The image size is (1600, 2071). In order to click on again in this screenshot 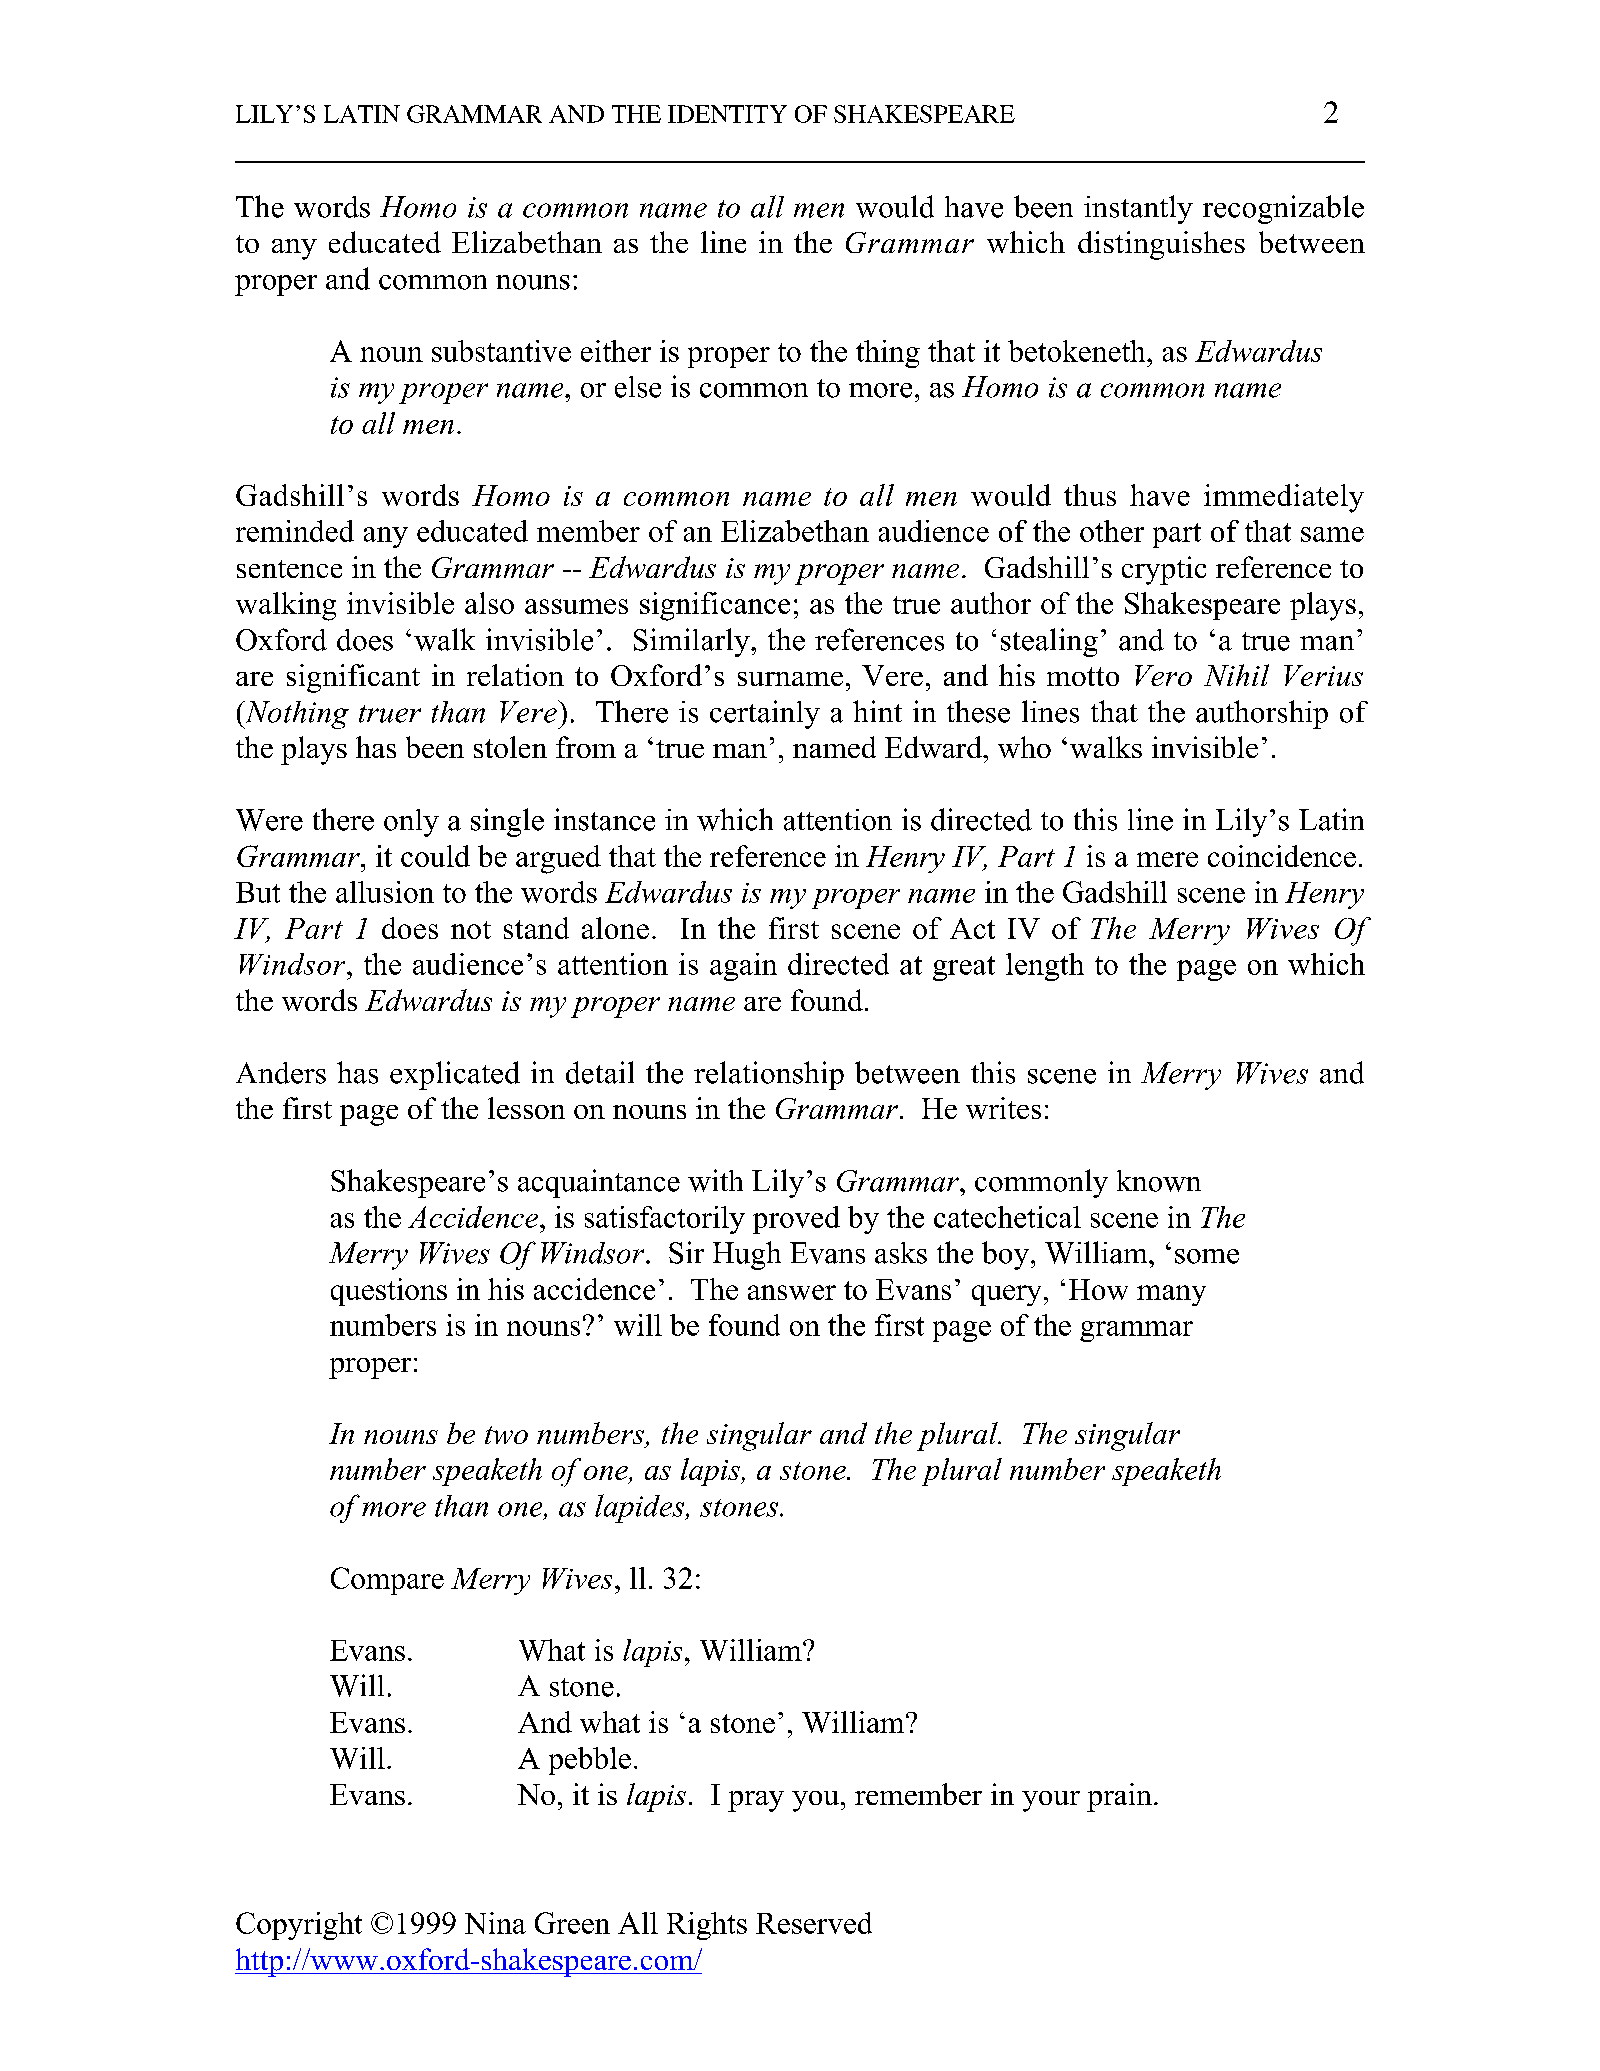, I will do `click(743, 967)`.
